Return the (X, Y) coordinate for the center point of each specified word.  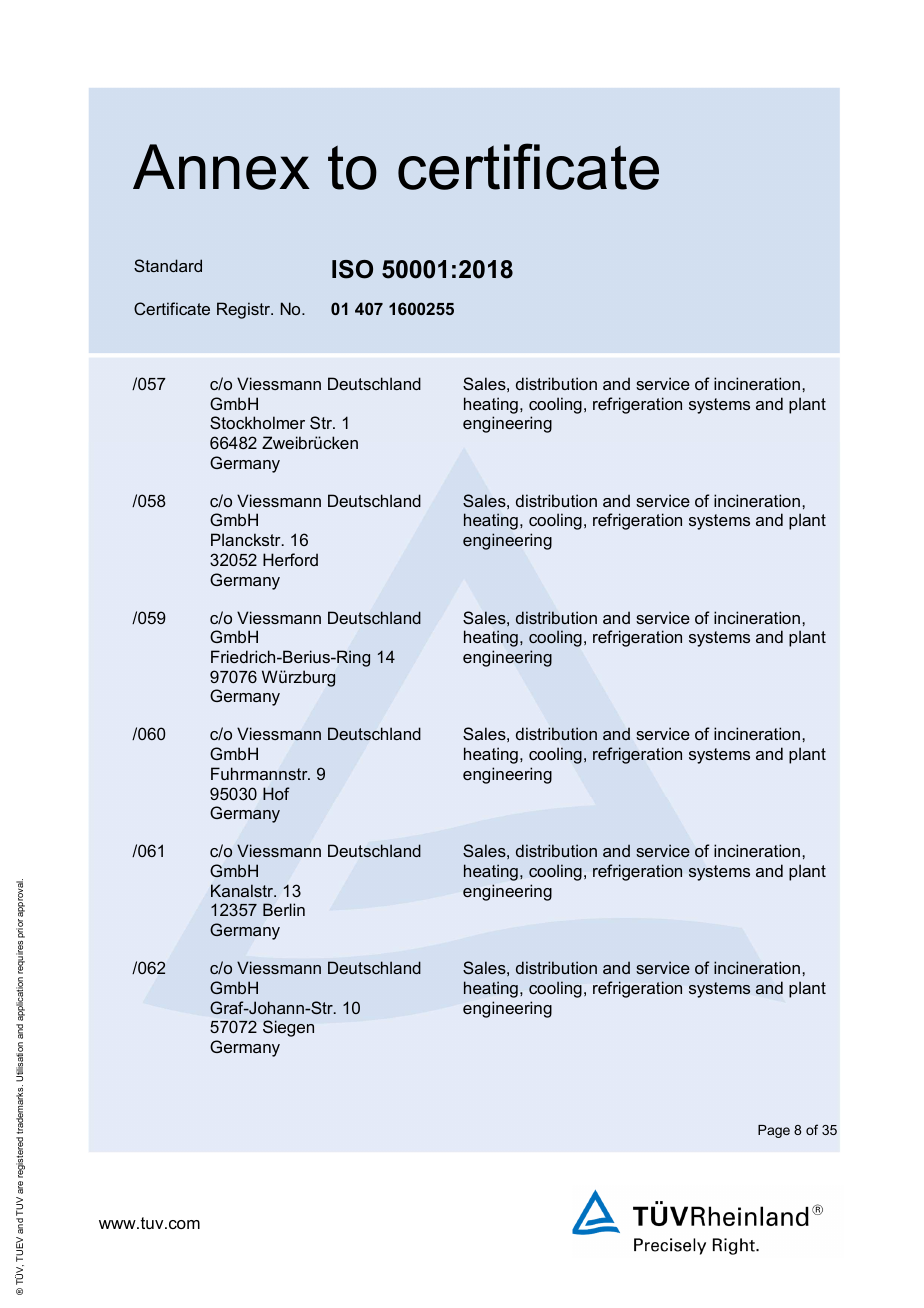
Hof (276, 793)
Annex (221, 167)
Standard (168, 265)
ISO (352, 269)
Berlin (284, 909)
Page (774, 1131)
